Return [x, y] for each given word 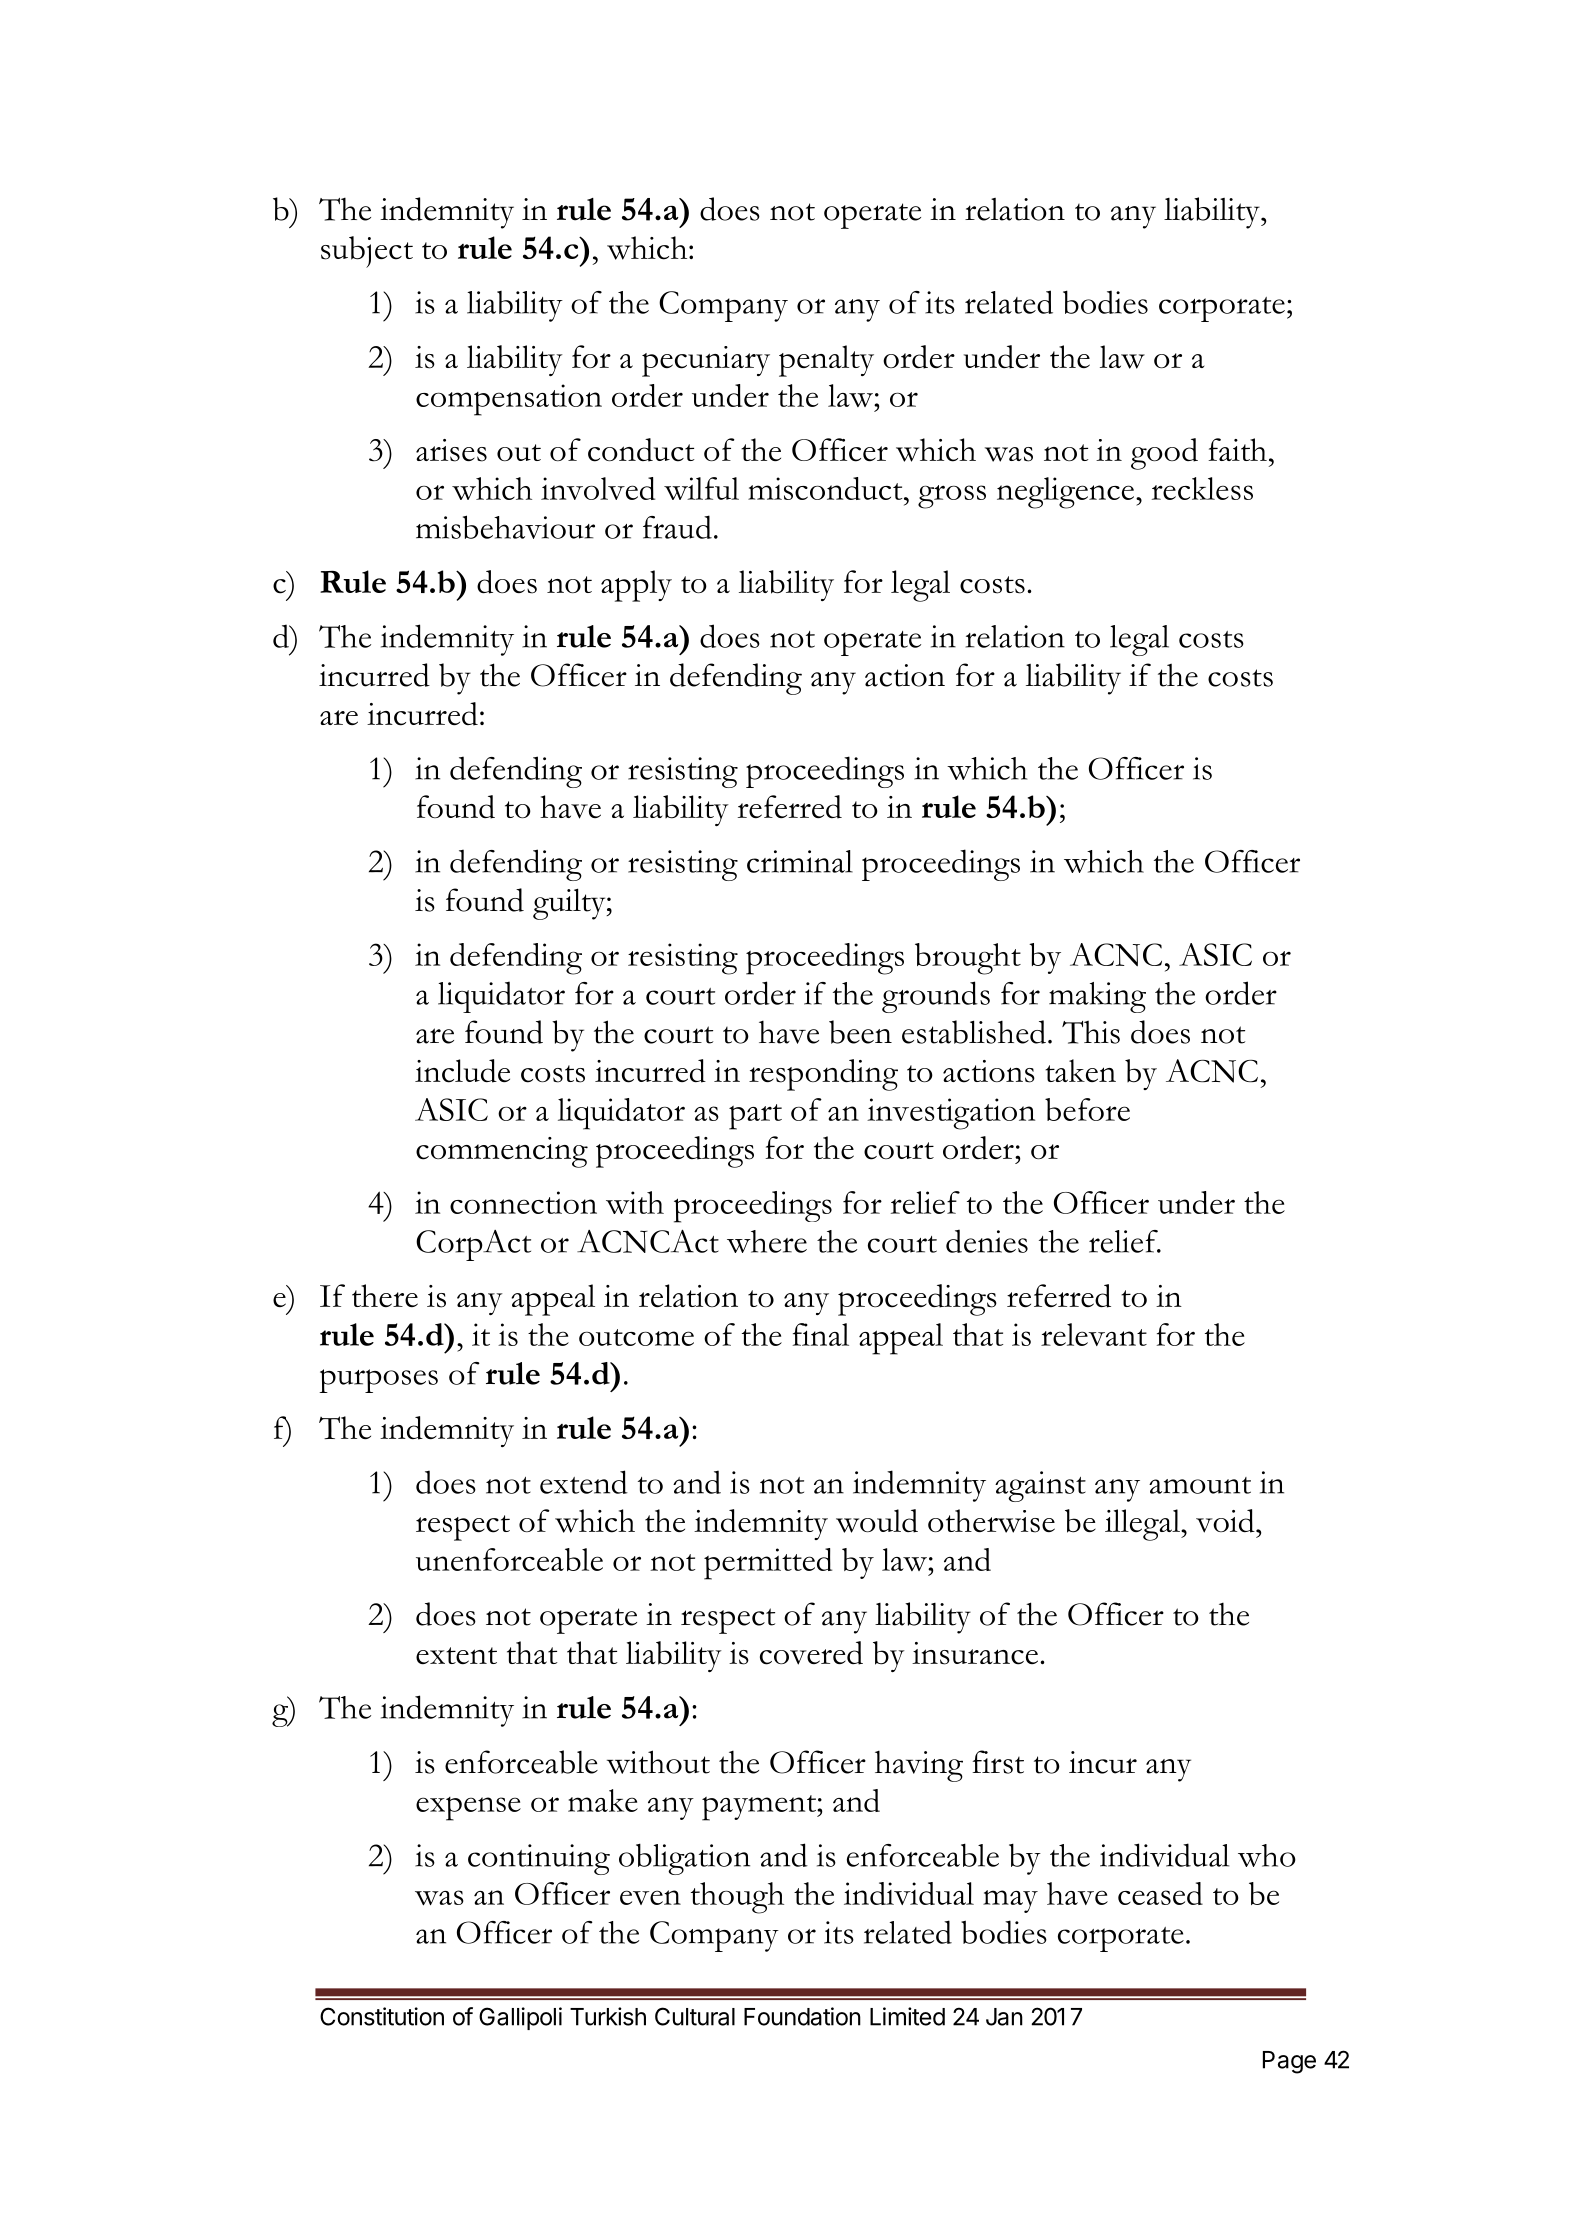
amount [1200, 1485]
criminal [800, 861]
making [1097, 997]
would [877, 1521]
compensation [509, 400]
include [462, 1071]
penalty [826, 361]
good [1164, 454]
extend [584, 1482]
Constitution [382, 2016]
